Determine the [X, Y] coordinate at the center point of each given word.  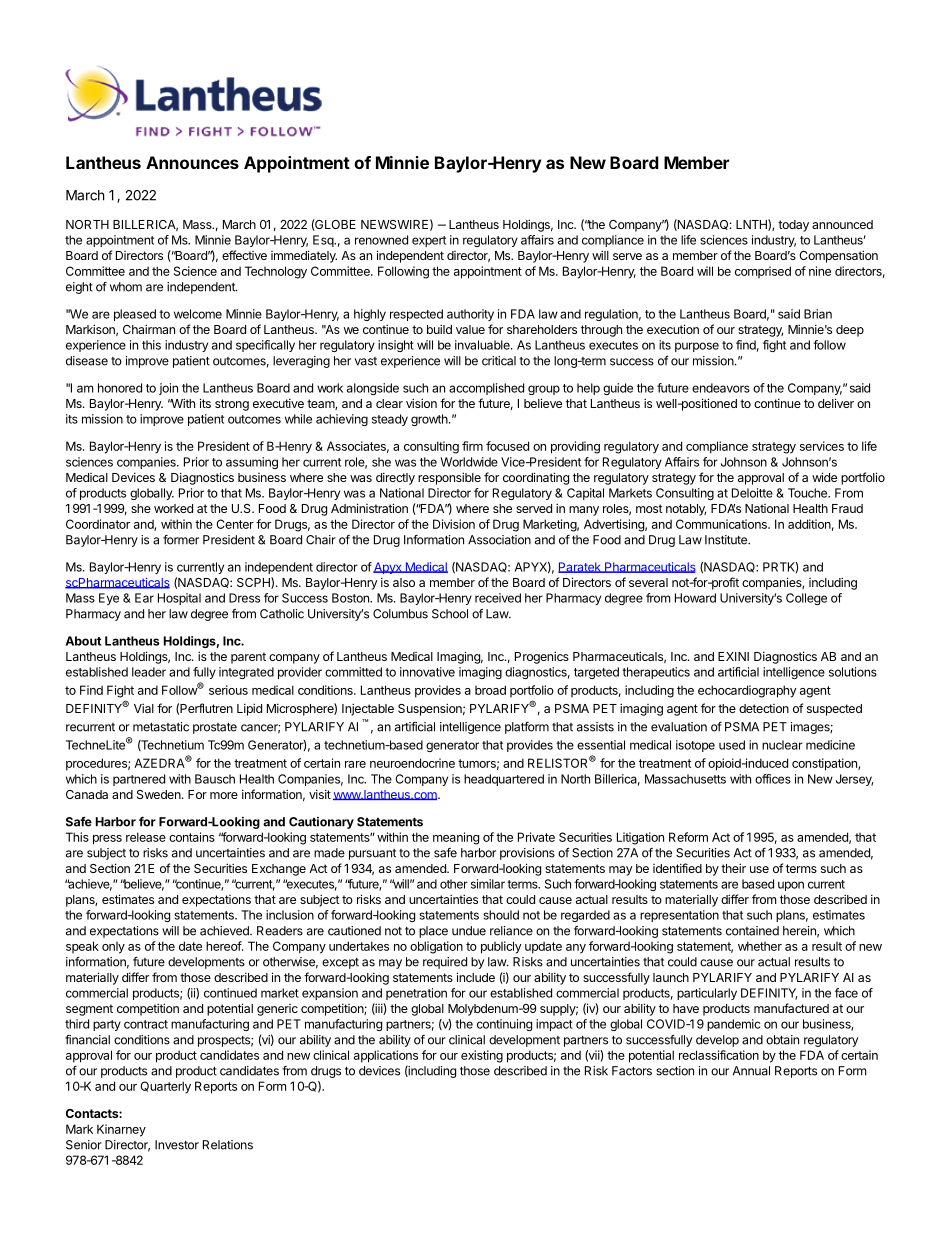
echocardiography [747, 691]
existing [482, 1056]
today [793, 226]
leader [149, 672]
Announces [192, 162]
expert [429, 241]
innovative [427, 672]
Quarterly [165, 1087]
